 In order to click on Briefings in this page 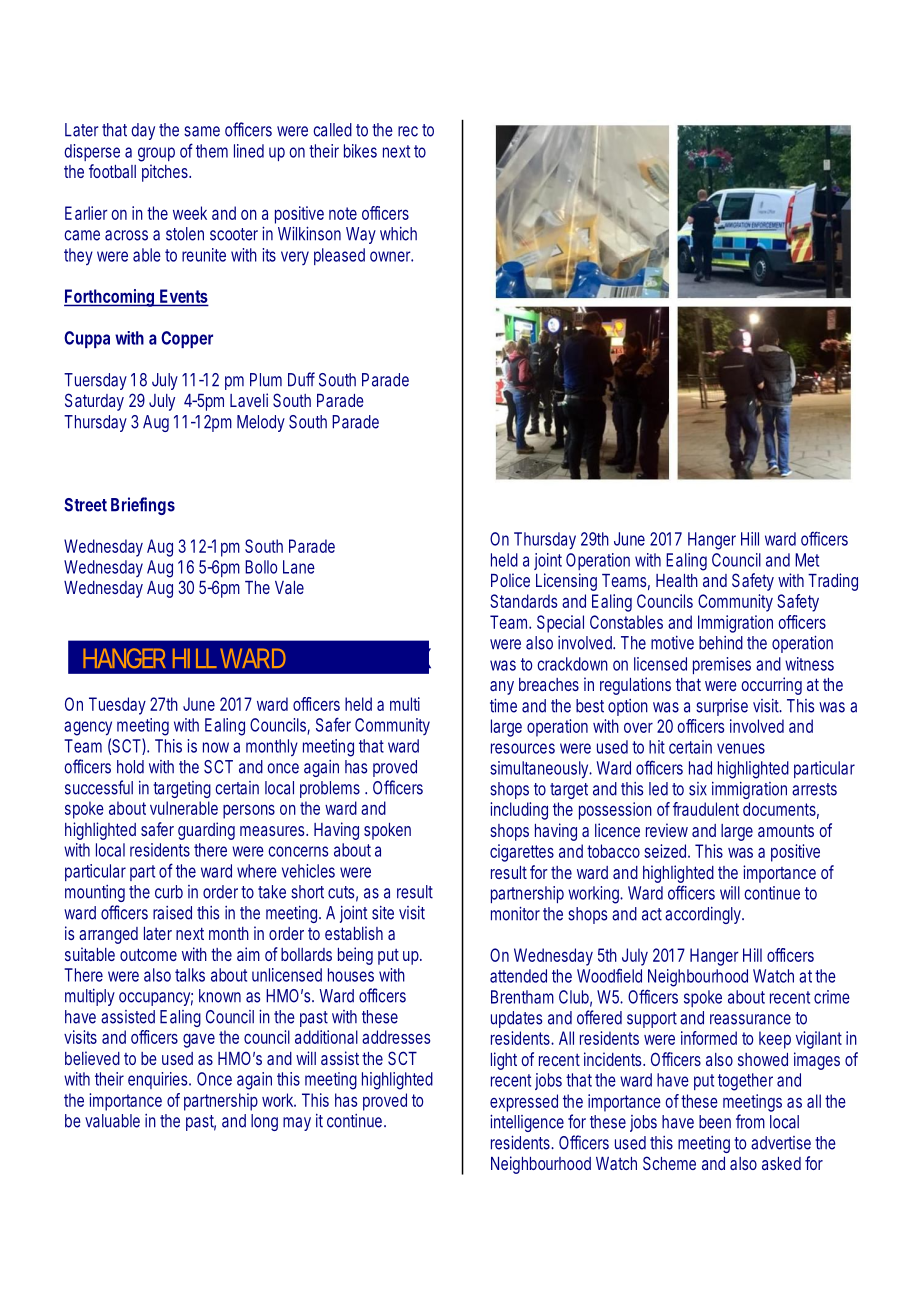, I will do `click(143, 506)`.
